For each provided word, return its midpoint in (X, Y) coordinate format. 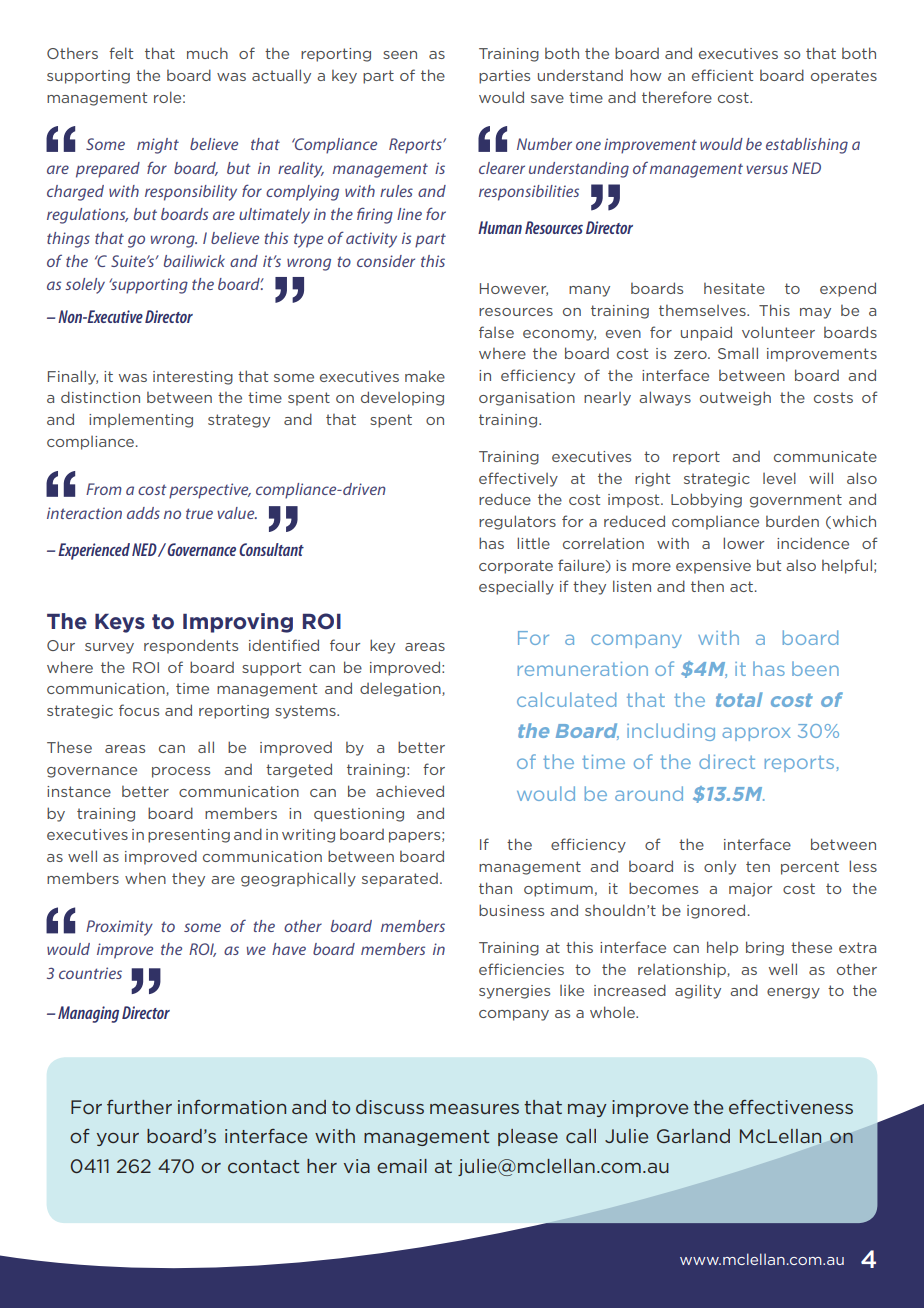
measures (474, 1109)
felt (121, 53)
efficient (722, 75)
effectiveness (791, 1107)
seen (400, 55)
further (139, 1107)
